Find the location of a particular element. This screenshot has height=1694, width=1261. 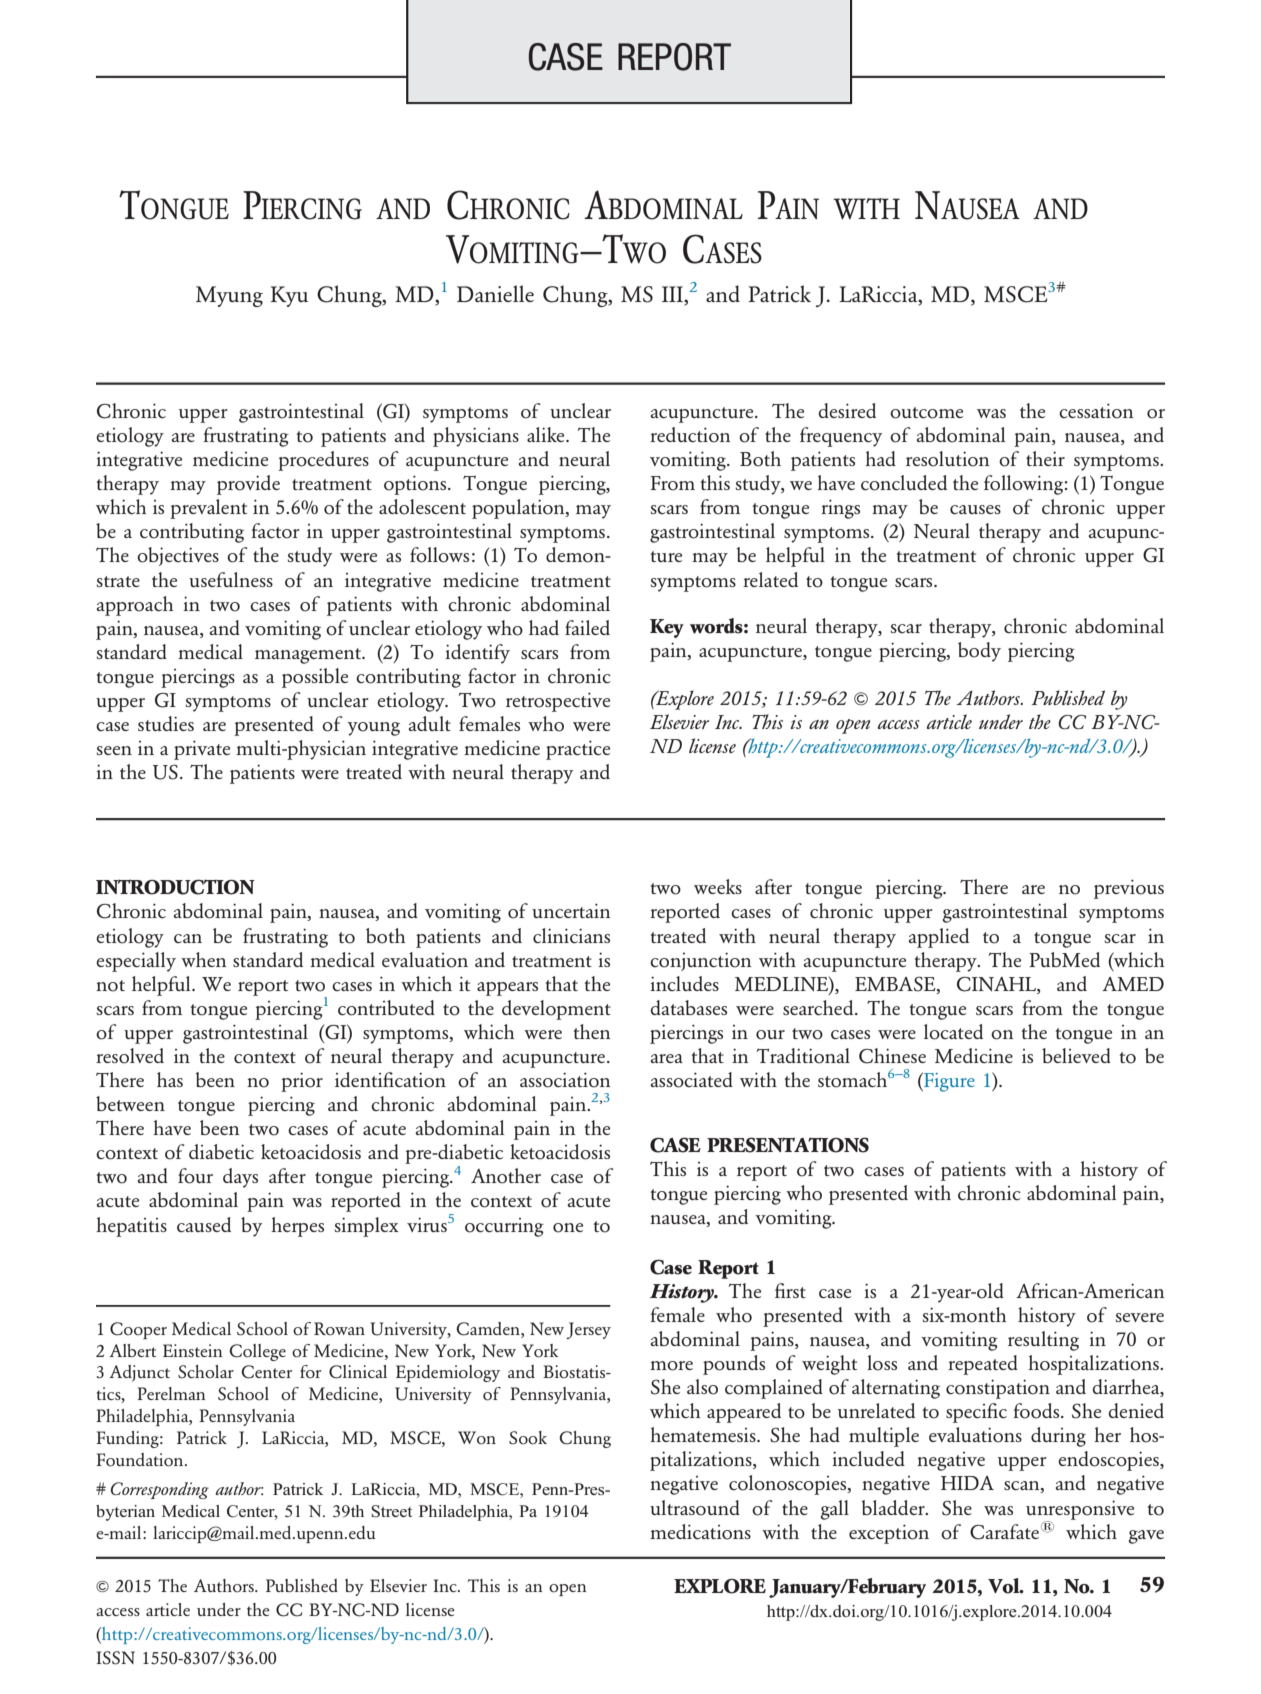

resulting is located at coordinates (1043, 1341).
